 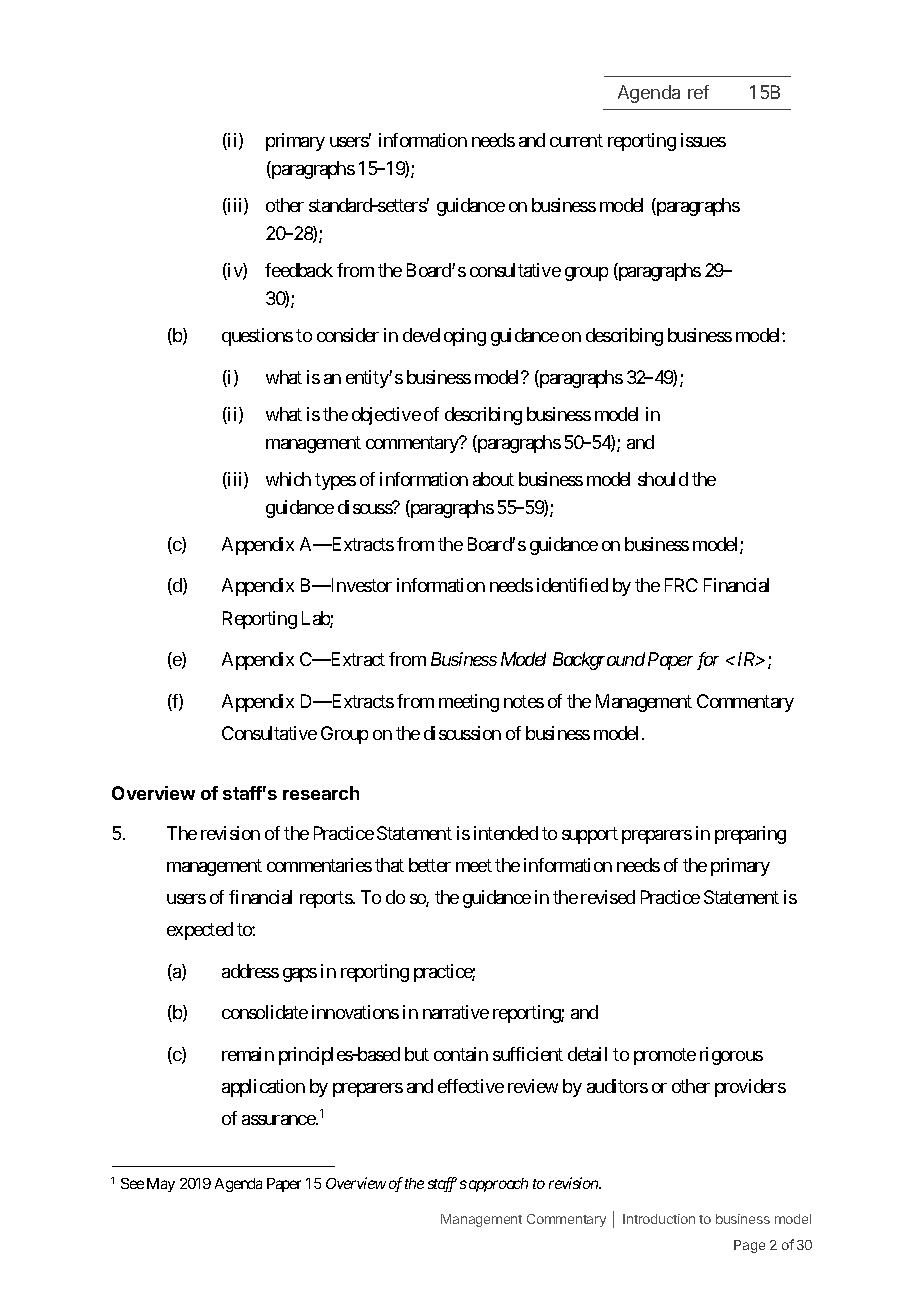 I want to click on which, so click(x=288, y=479).
